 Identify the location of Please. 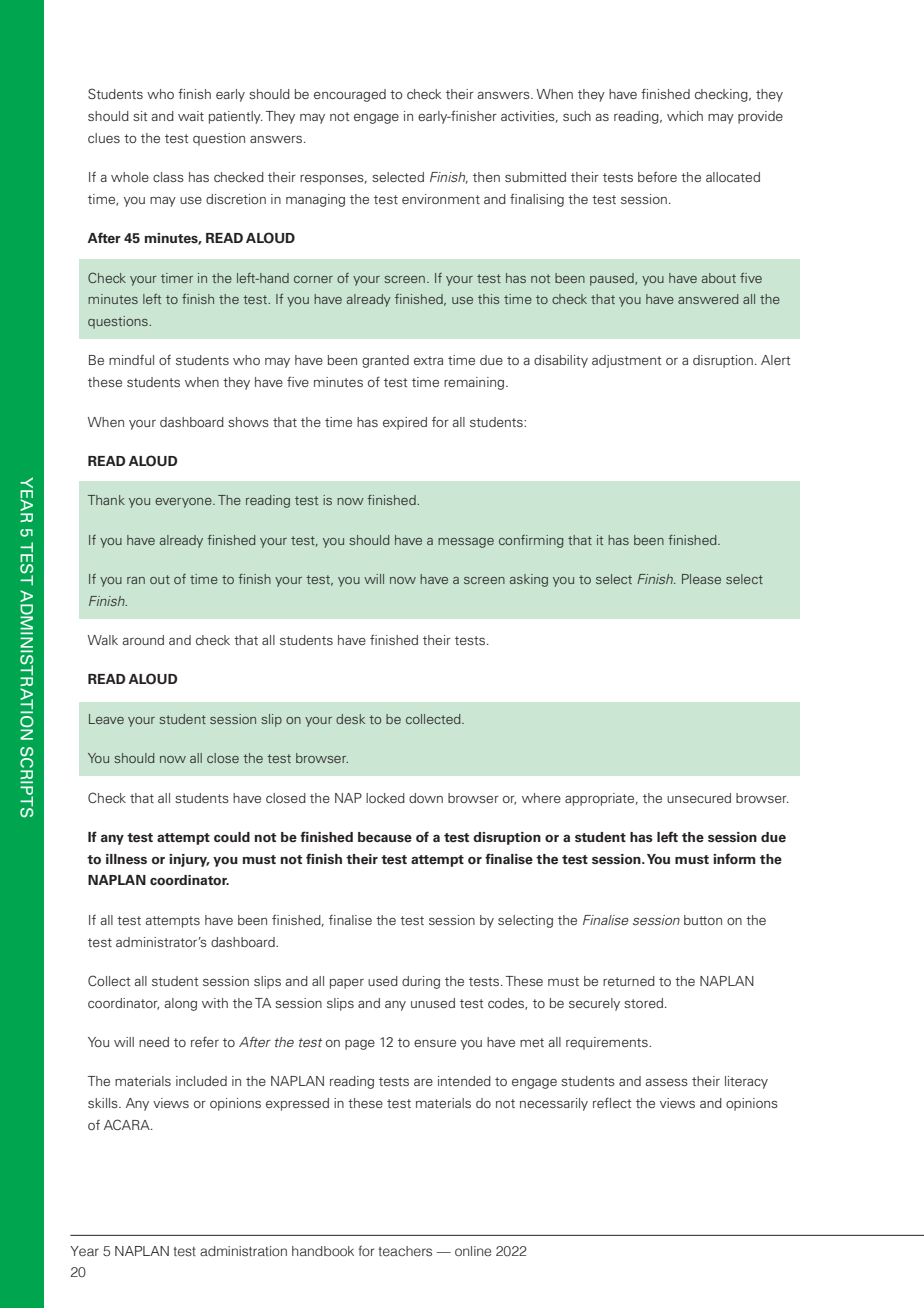
(701, 579).
